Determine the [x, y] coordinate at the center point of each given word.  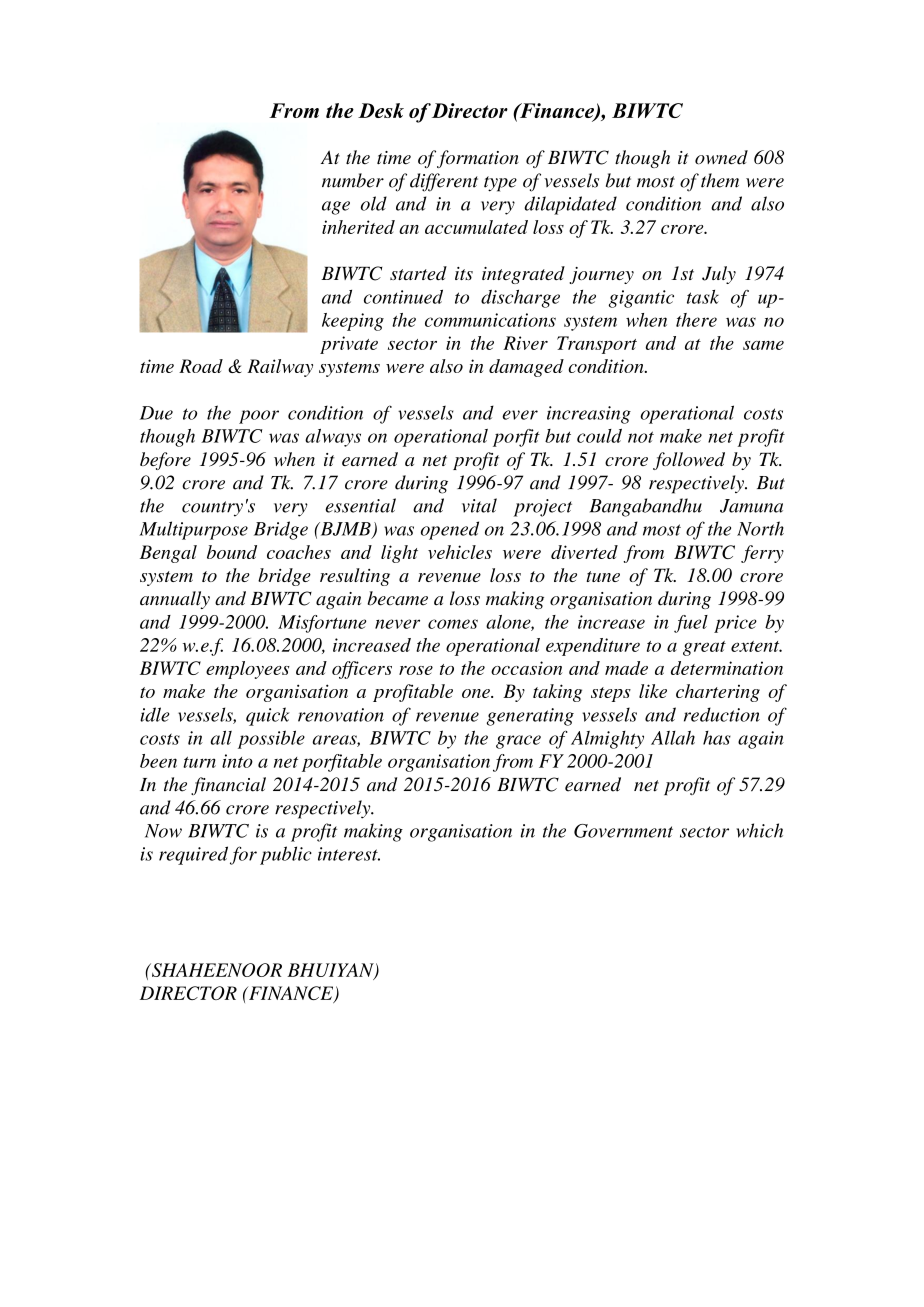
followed [689, 461]
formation [478, 159]
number [353, 180]
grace [518, 742]
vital [479, 505]
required [193, 855]
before [165, 461]
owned [721, 157]
